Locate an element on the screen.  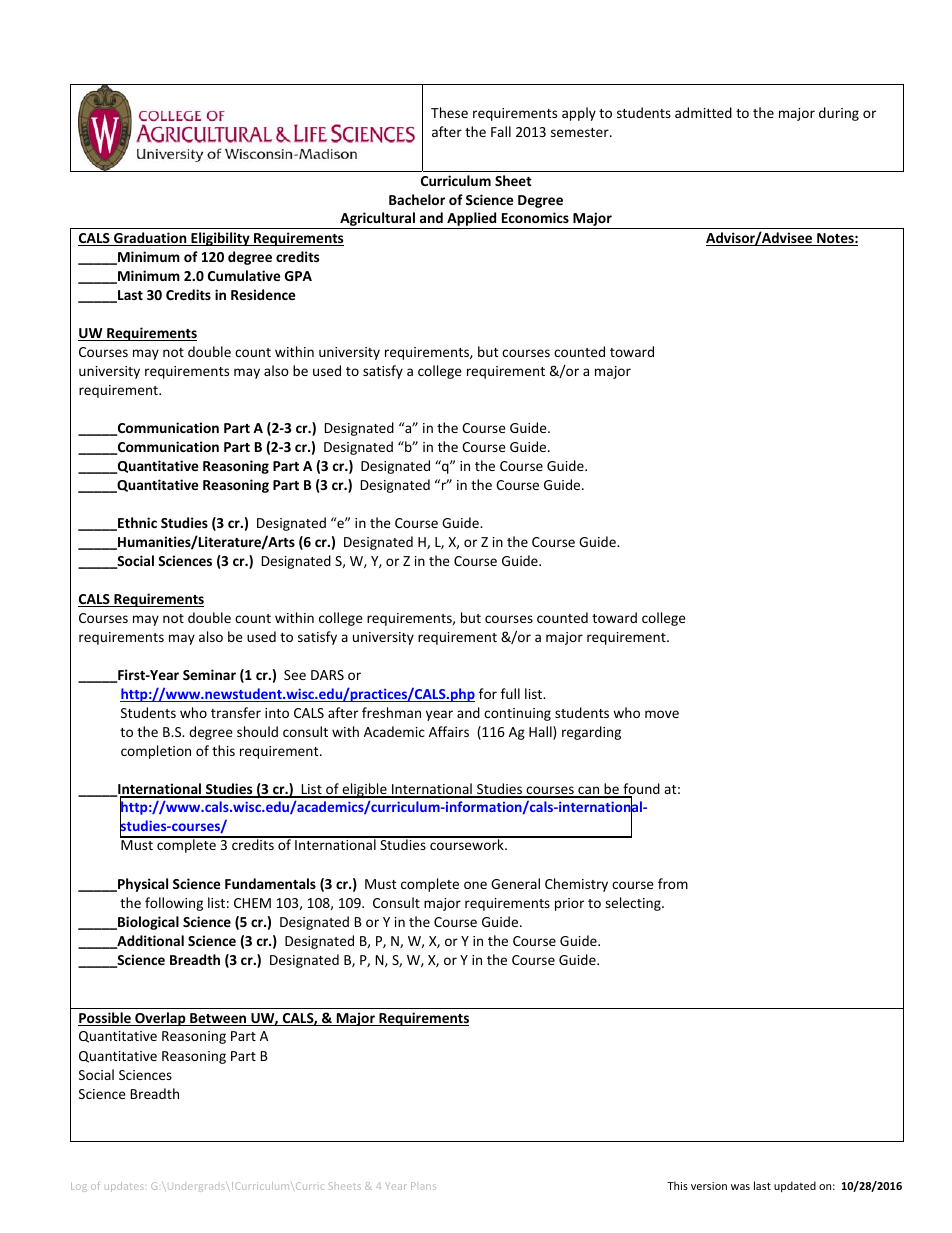
admitted is located at coordinates (703, 112).
